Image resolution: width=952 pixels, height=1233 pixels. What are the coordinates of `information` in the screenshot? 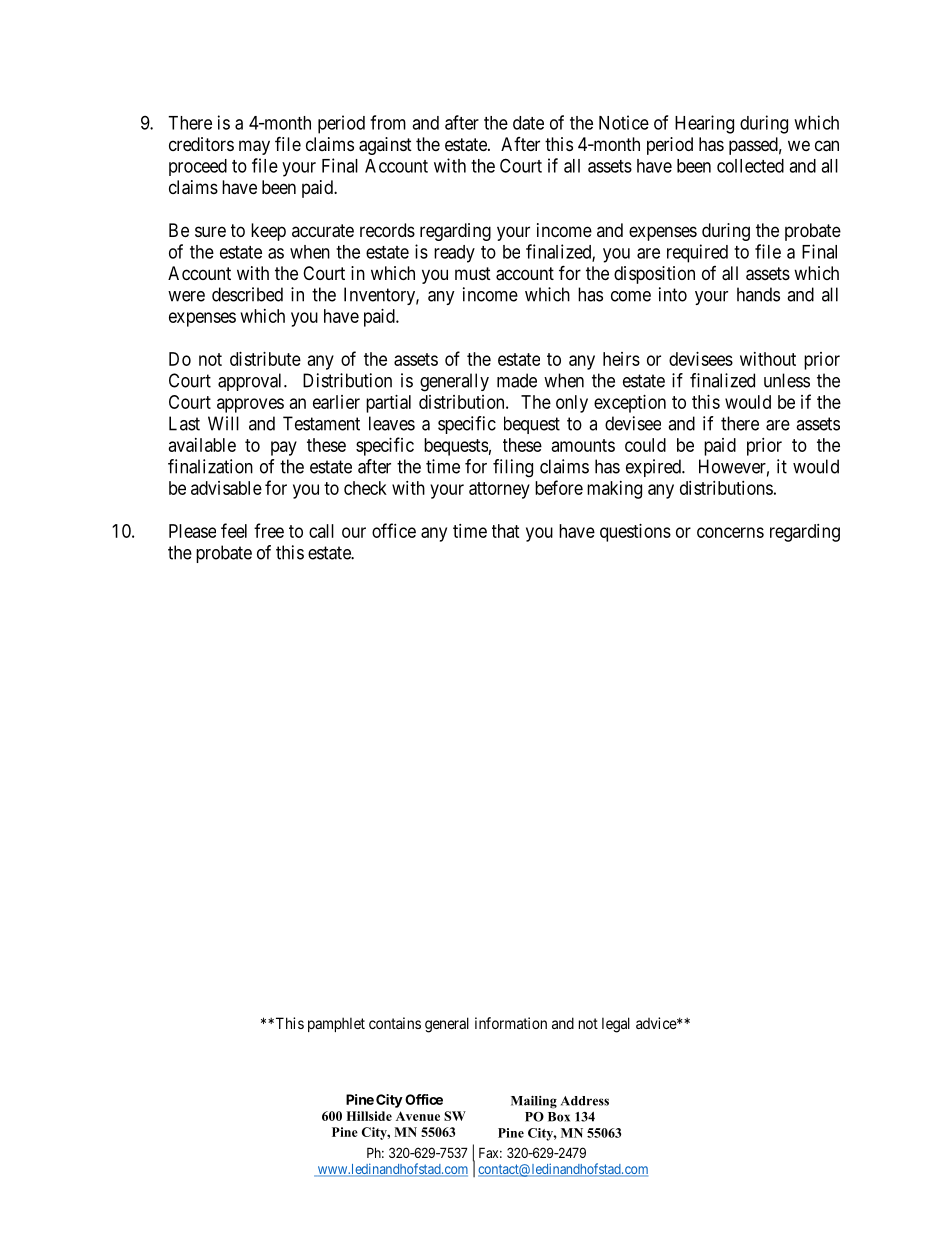 It's located at (511, 1023).
